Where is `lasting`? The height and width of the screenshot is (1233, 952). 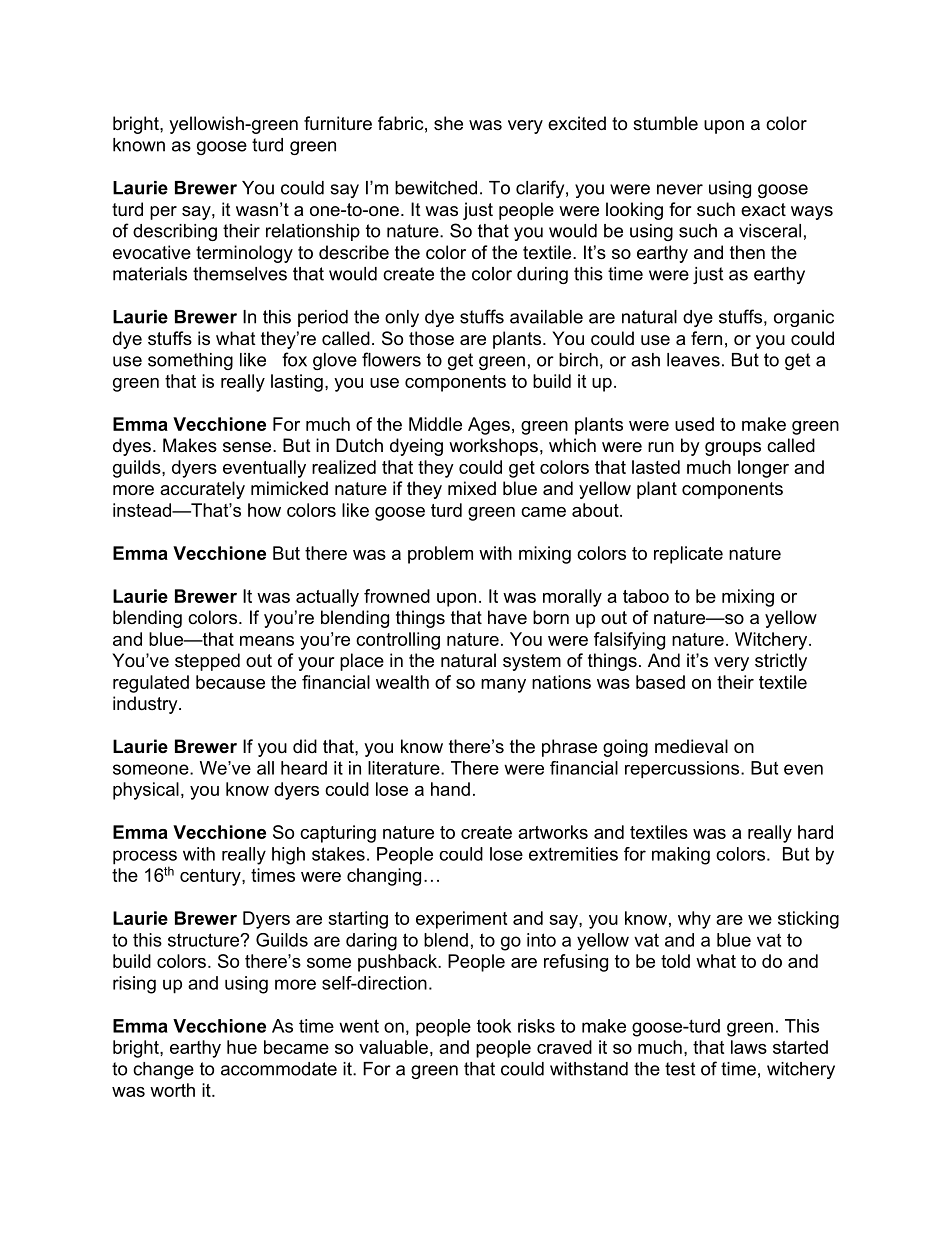 lasting is located at coordinates (297, 383).
